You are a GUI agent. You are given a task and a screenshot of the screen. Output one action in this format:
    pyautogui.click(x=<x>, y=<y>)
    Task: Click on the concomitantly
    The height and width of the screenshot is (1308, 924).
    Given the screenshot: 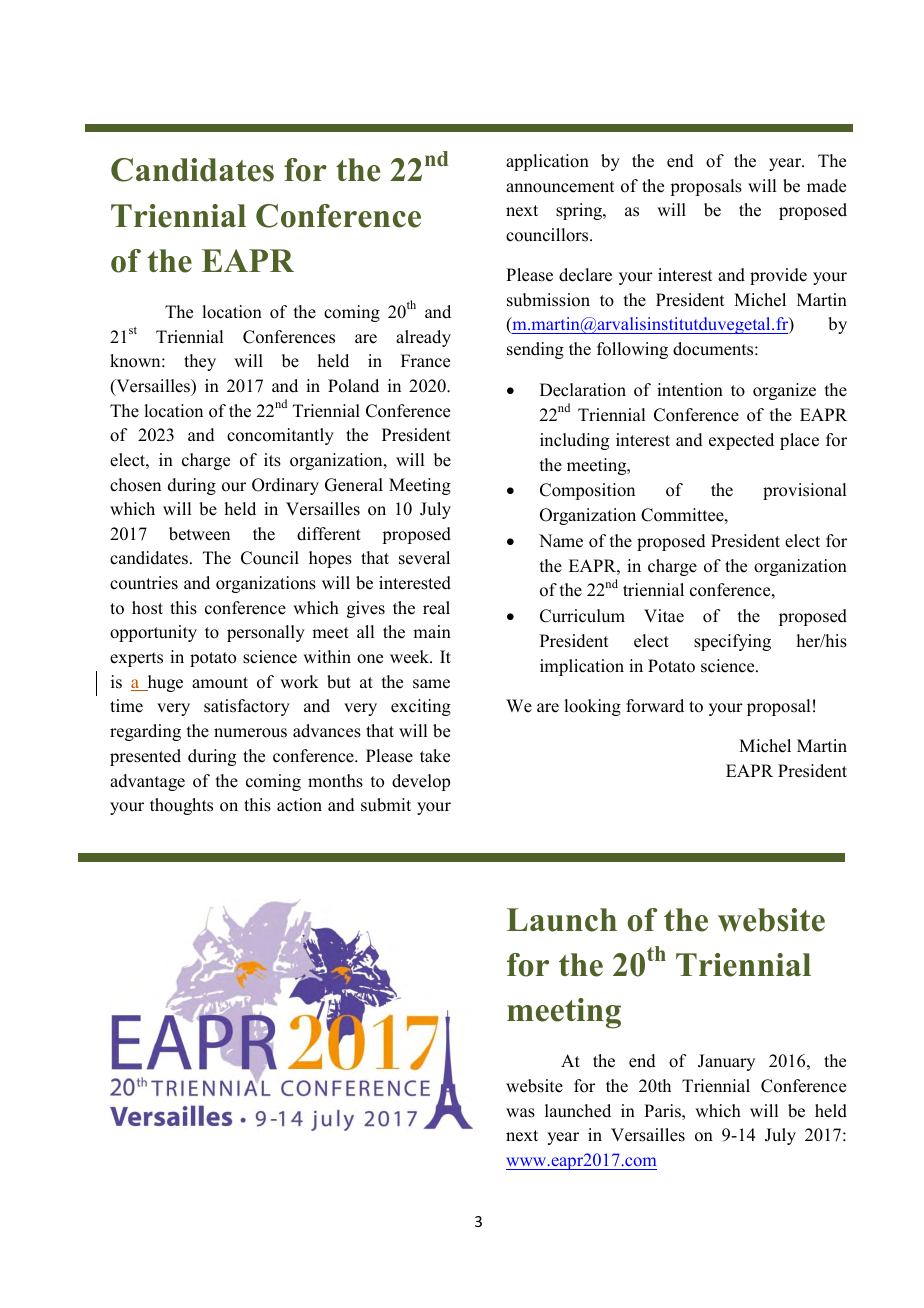 What is the action you would take?
    pyautogui.click(x=280, y=436)
